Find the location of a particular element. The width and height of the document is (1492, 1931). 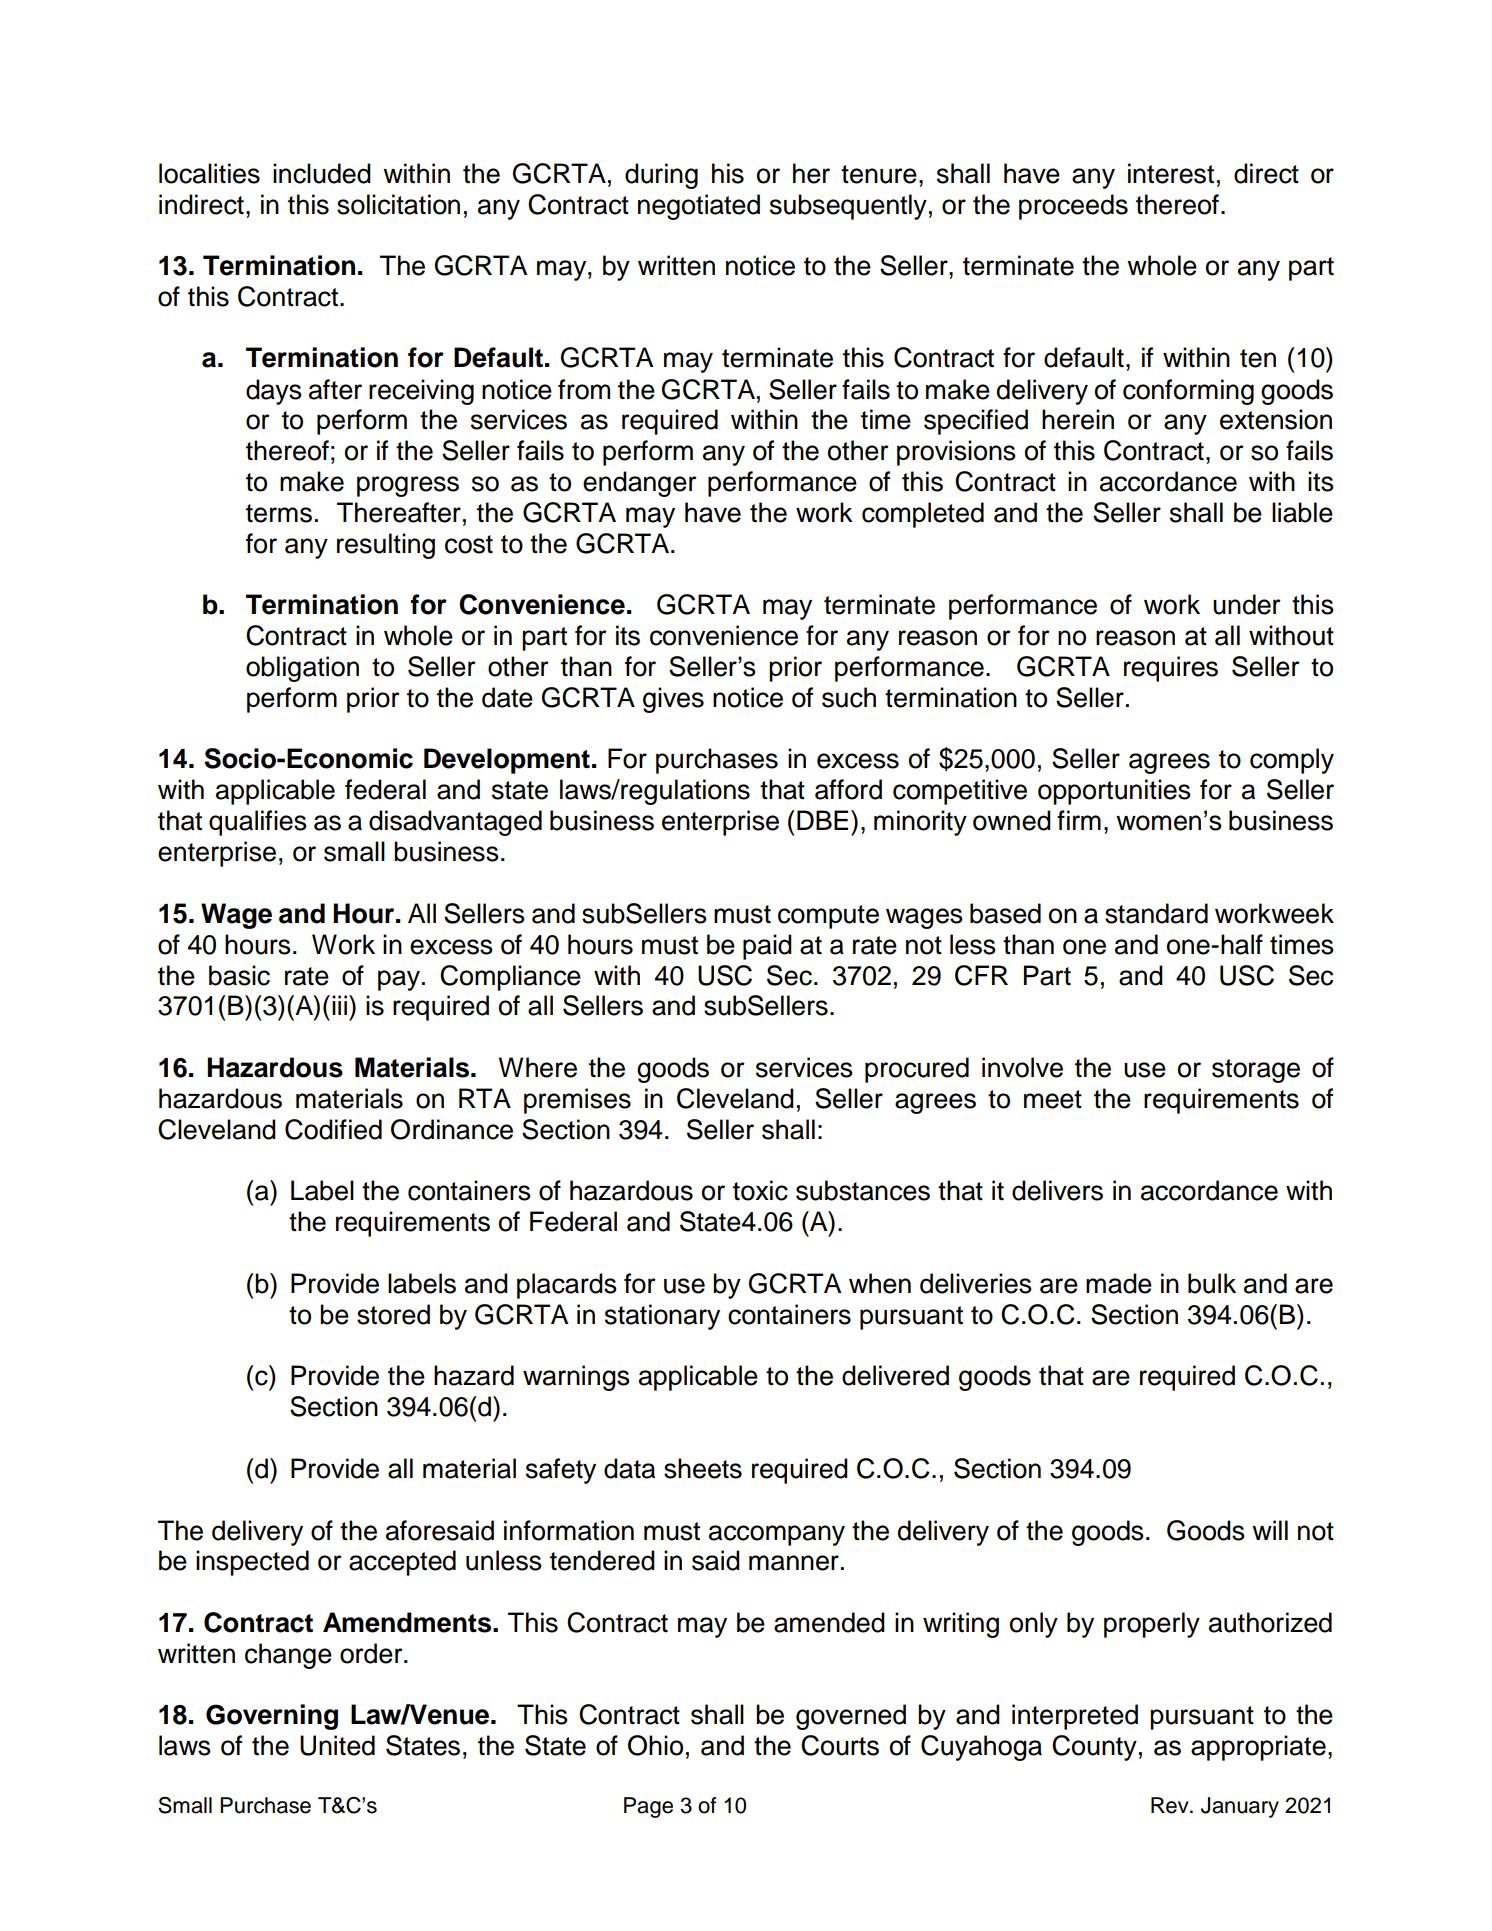

Courts is located at coordinates (840, 1745).
